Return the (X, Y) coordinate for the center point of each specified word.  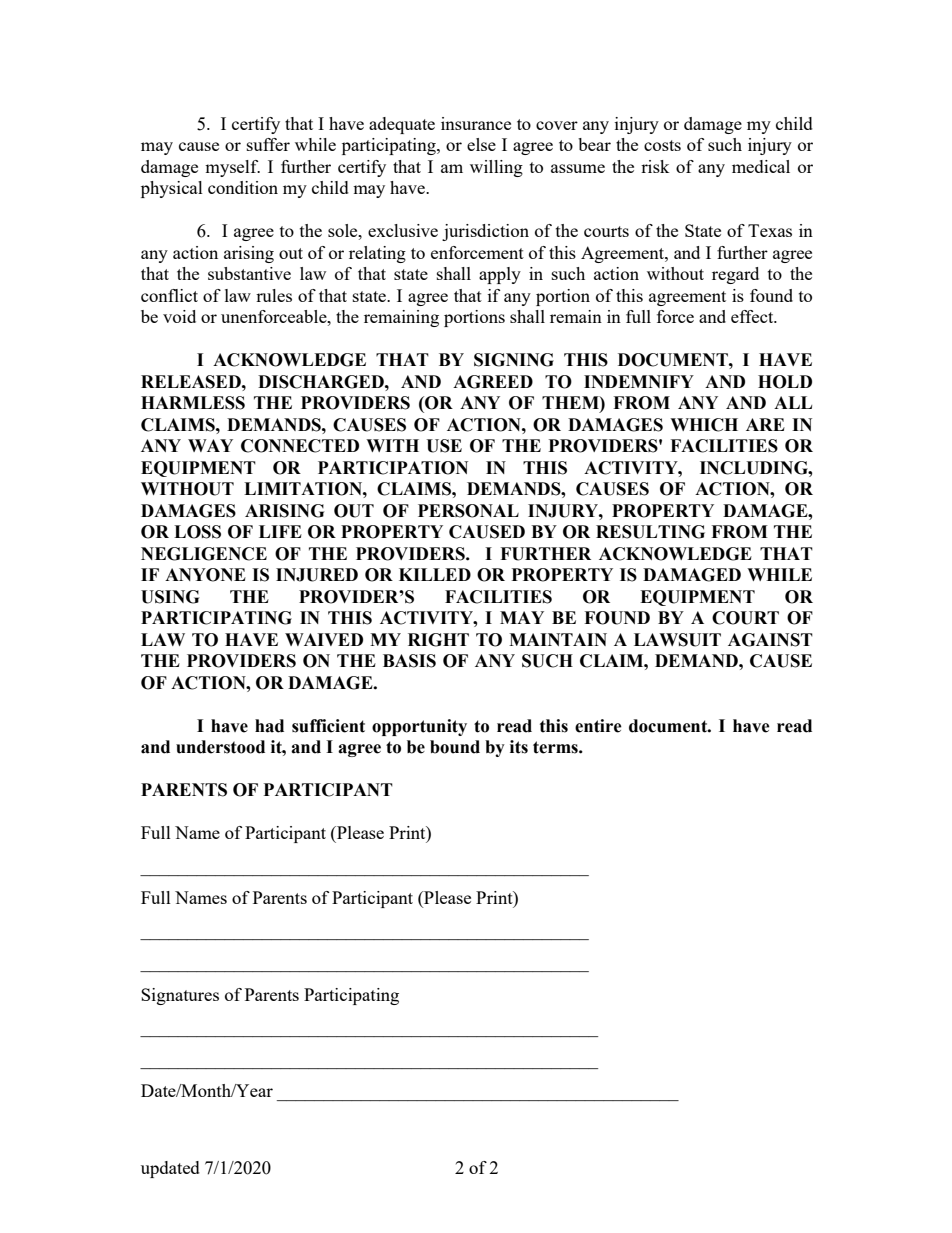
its (519, 747)
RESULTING (650, 532)
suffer (268, 144)
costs (662, 145)
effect (753, 316)
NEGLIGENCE (204, 554)
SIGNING (514, 360)
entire (598, 726)
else (481, 144)
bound (455, 747)
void (179, 316)
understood (220, 747)
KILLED (435, 574)
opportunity (419, 727)
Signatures (180, 996)
